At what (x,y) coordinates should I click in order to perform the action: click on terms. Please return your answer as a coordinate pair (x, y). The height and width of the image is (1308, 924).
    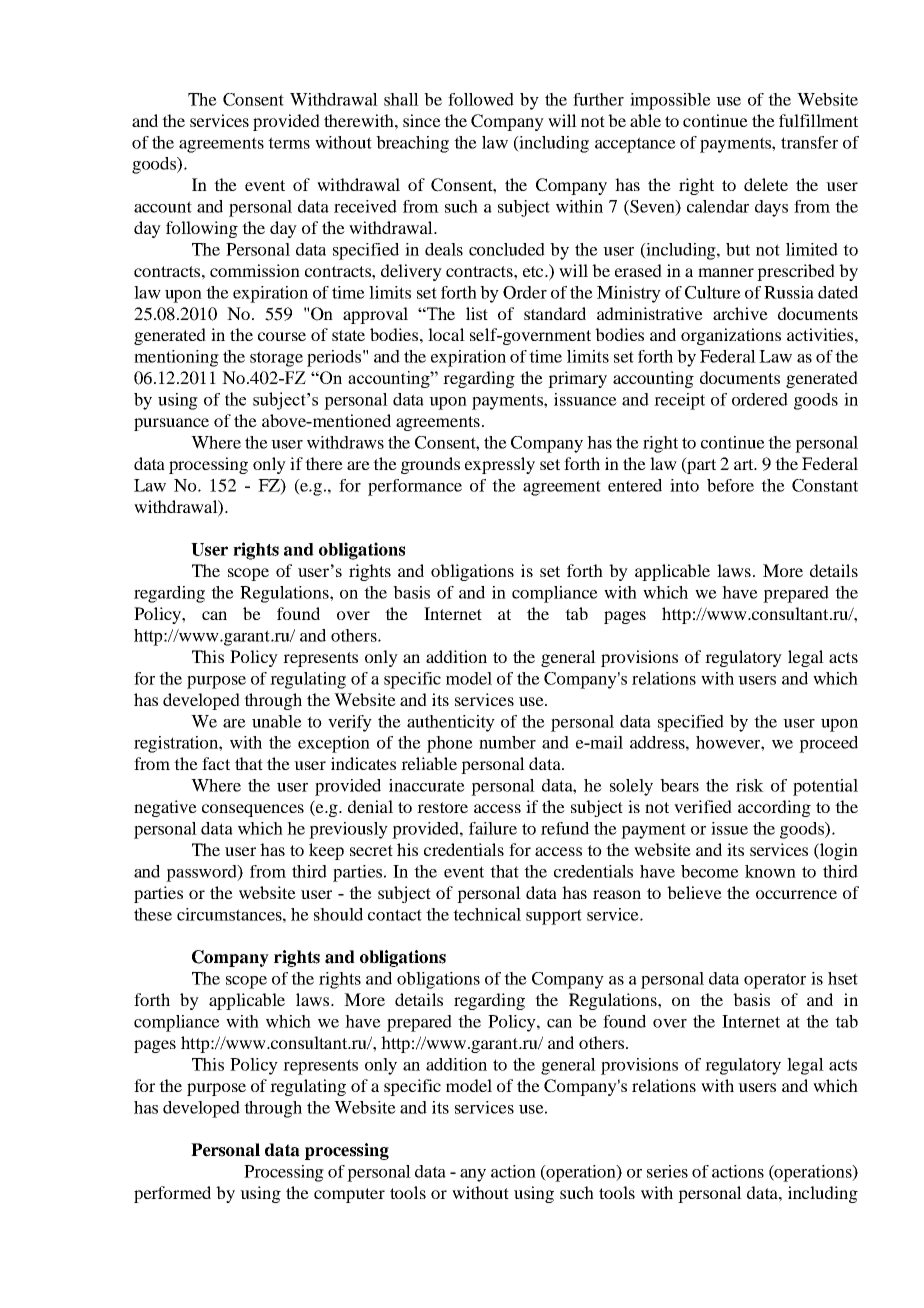
    Looking at the image, I should click on (289, 143).
